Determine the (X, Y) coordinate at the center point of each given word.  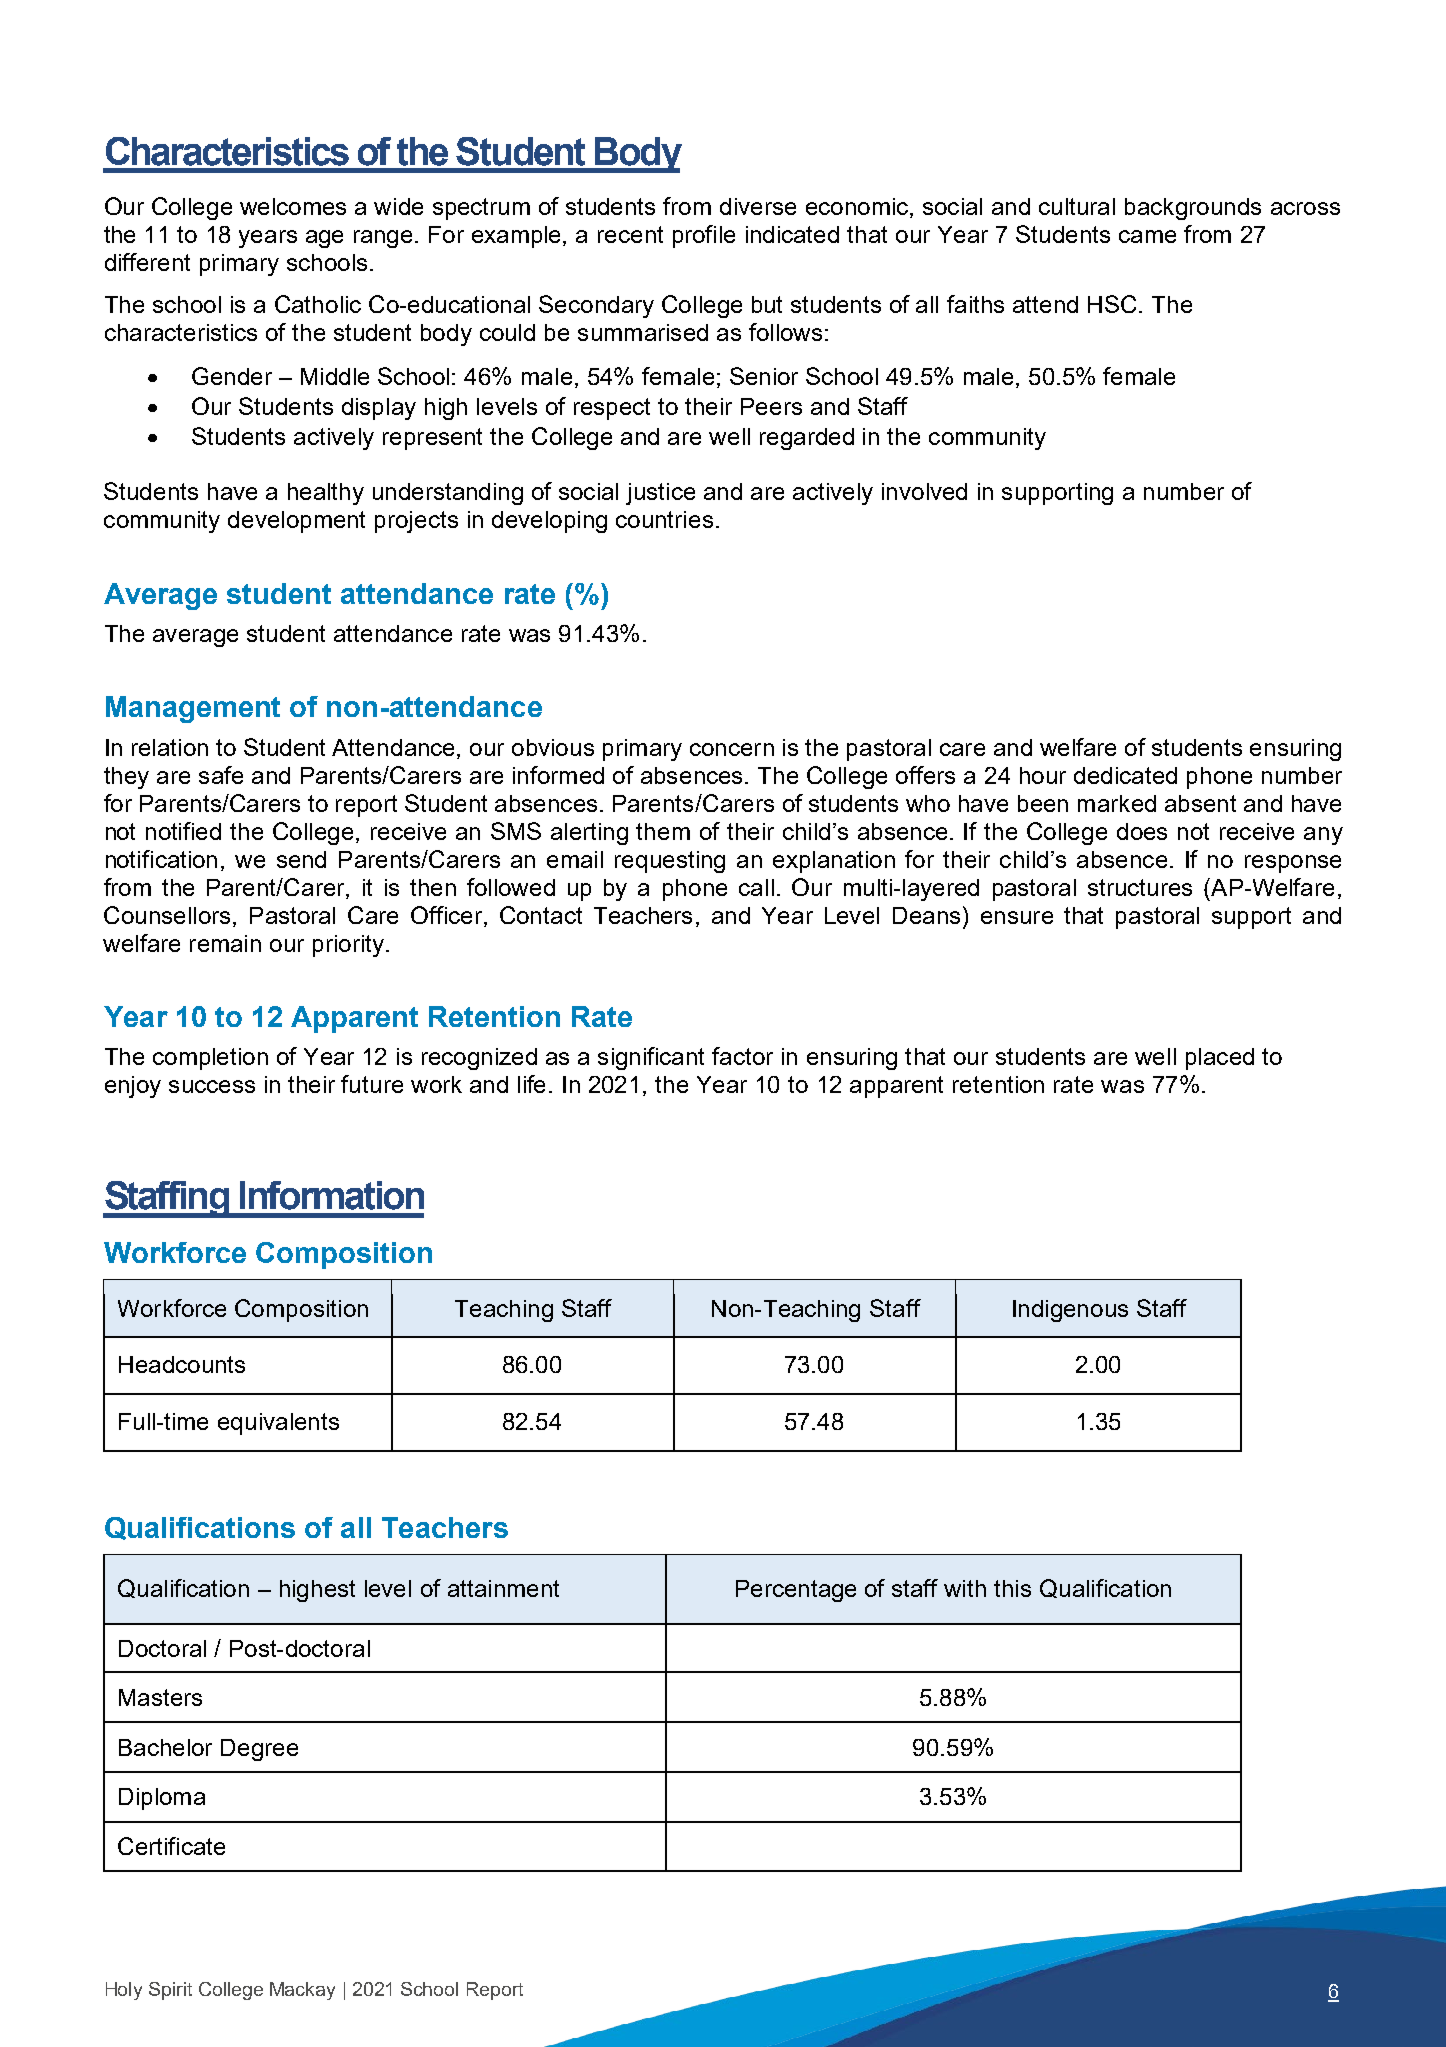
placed (1220, 1059)
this (1012, 1588)
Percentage (796, 1591)
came (1147, 236)
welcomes (293, 206)
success (212, 1086)
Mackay (302, 1991)
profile (704, 236)
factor (742, 1056)
